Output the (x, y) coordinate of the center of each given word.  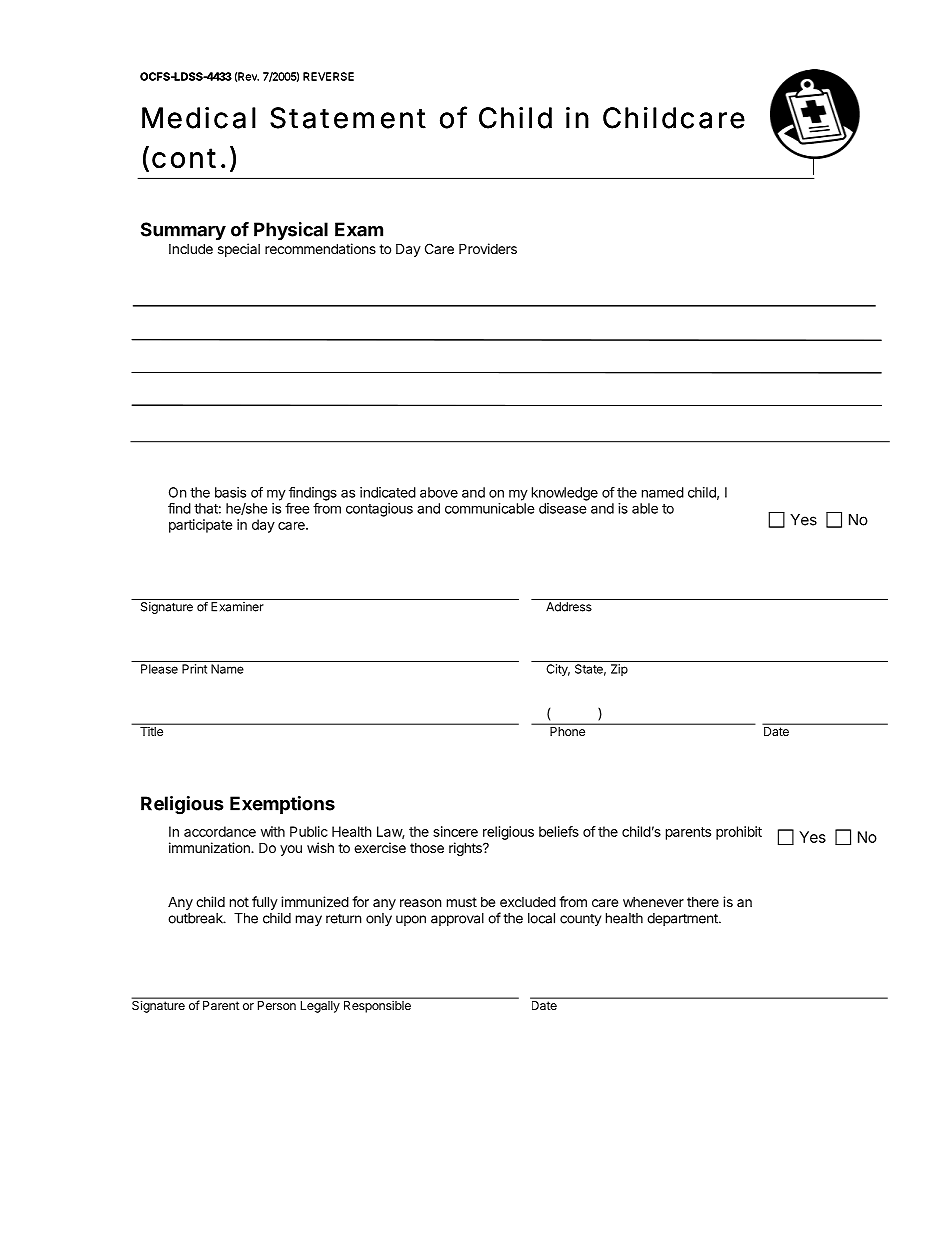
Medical (199, 118)
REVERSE (328, 76)
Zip (619, 670)
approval (457, 919)
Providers (488, 248)
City (558, 670)
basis (230, 492)
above (439, 492)
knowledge (565, 494)
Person (277, 1005)
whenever (653, 902)
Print (194, 669)
